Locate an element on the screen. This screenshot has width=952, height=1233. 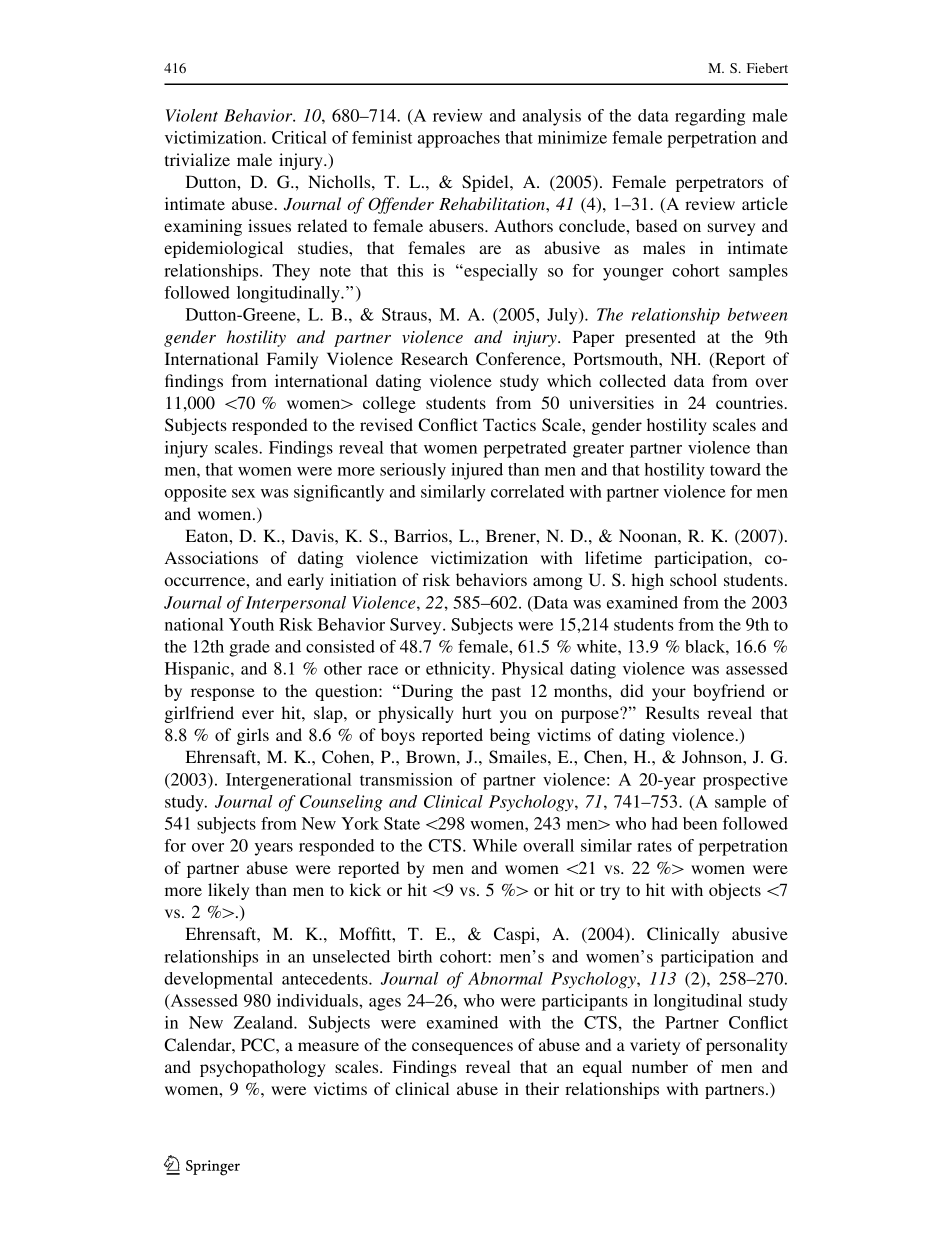
approaches is located at coordinates (459, 139).
